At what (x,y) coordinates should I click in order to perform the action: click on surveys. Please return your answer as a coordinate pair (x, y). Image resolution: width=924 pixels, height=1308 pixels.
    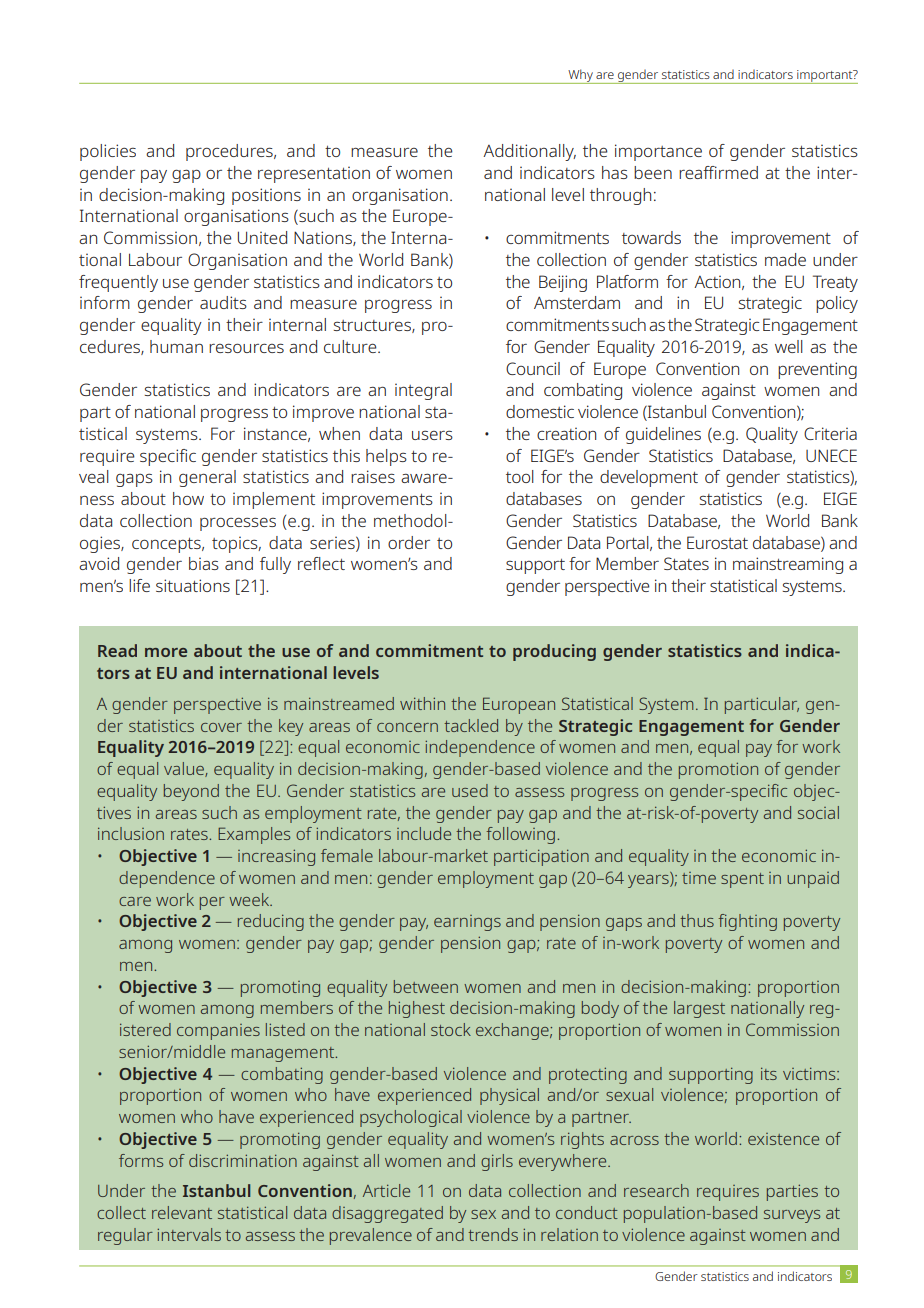
    Looking at the image, I should click on (792, 1216).
